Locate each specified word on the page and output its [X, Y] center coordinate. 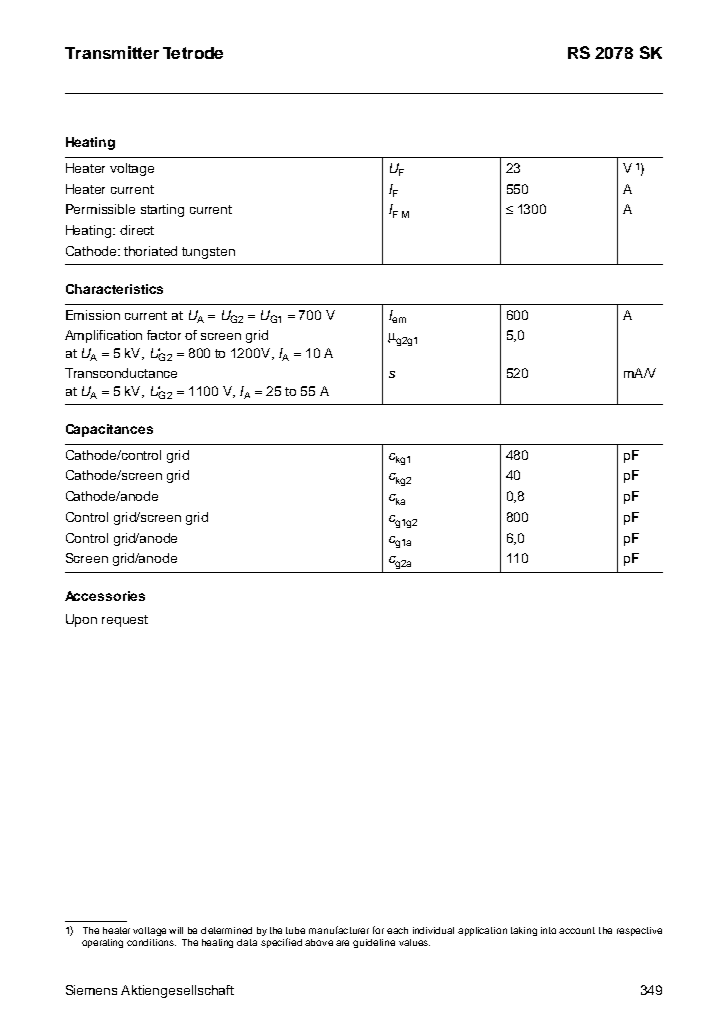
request [125, 621]
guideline [374, 943]
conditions [151, 942]
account [577, 930]
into [548, 930]
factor [164, 335]
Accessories [105, 596]
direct [137, 230]
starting [162, 210]
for [378, 930]
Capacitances [109, 430]
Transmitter [112, 52]
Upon [81, 620]
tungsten [208, 253]
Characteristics [114, 289]
